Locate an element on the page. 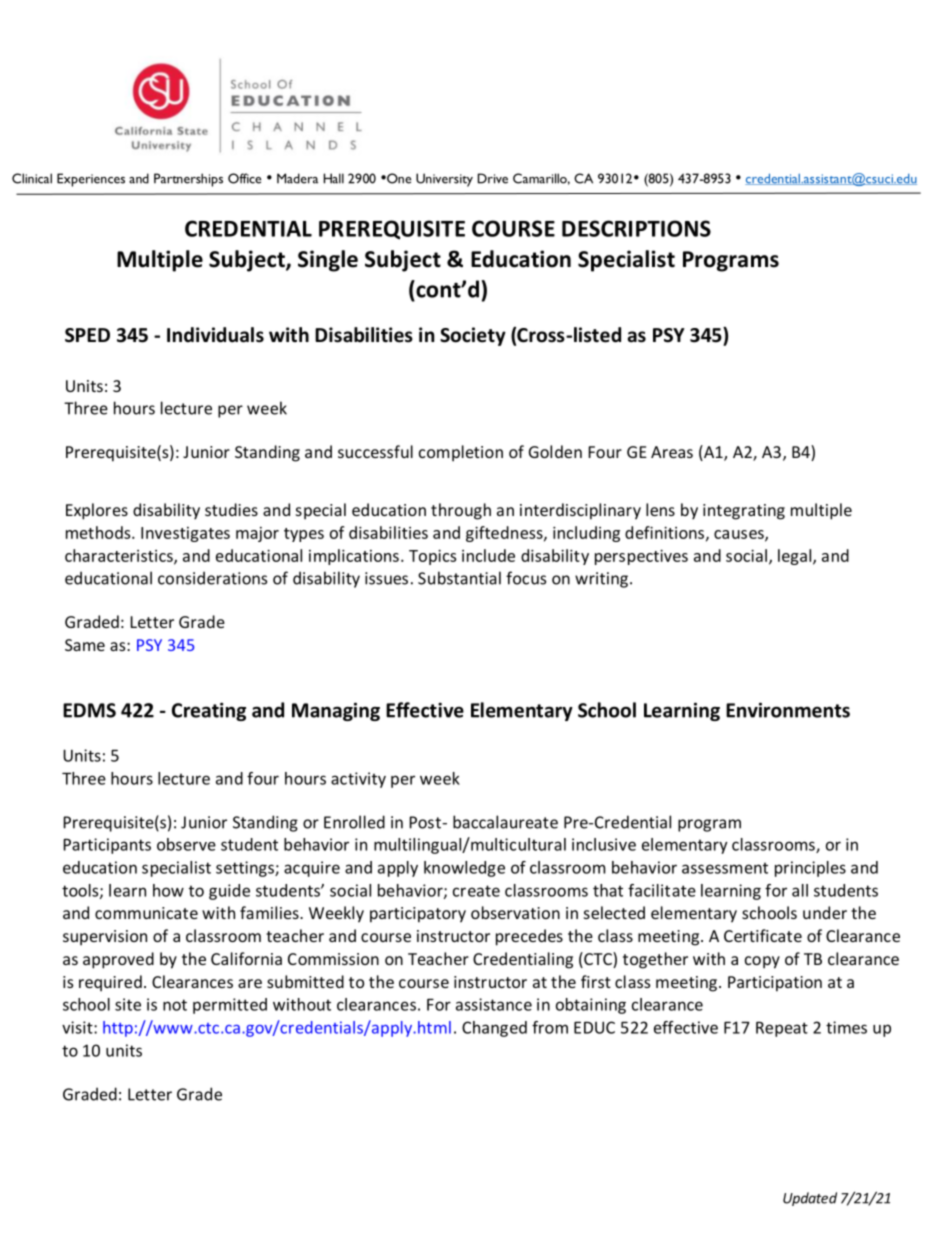 The image size is (952, 1233). SPED is located at coordinates (87, 335).
